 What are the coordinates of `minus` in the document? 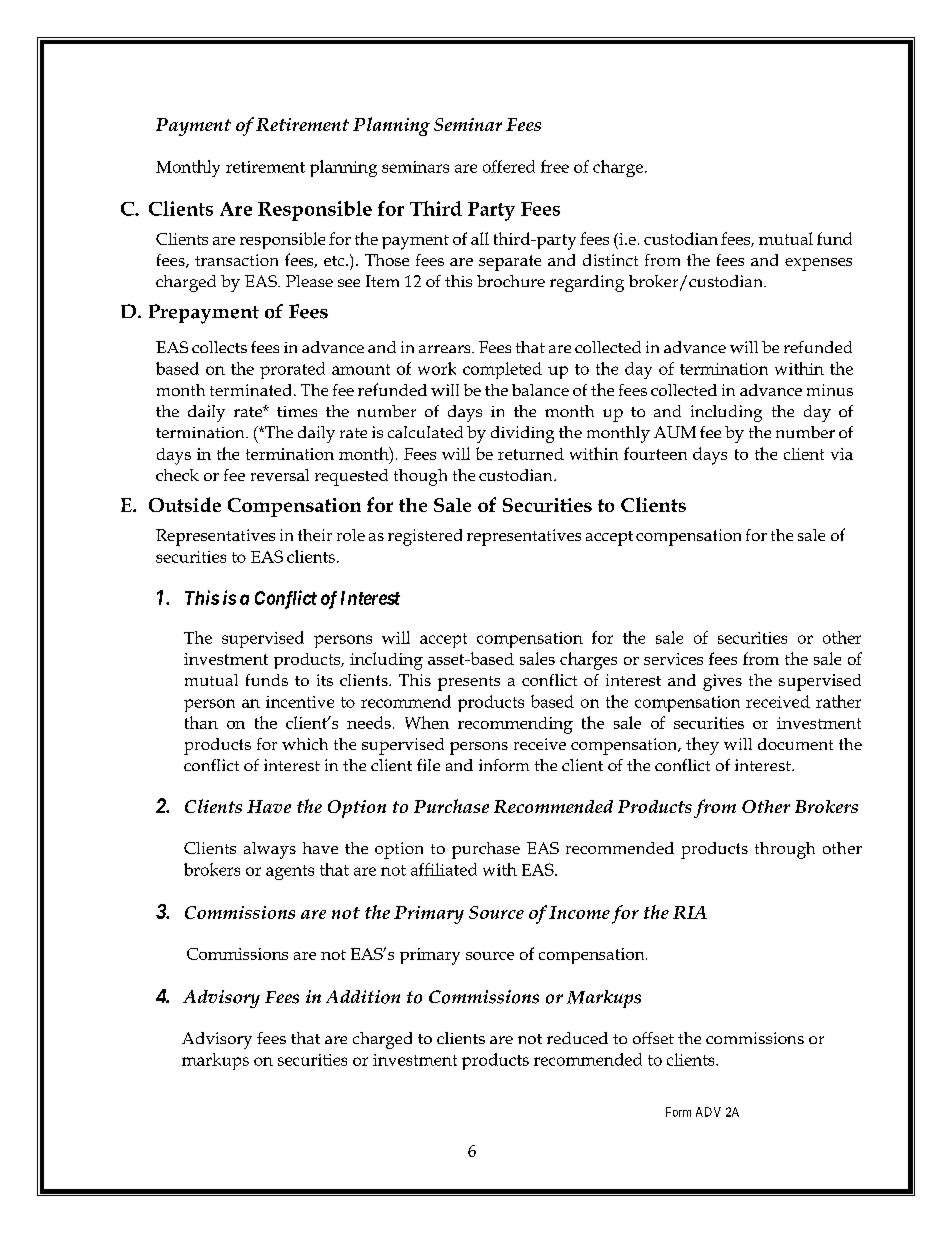 It's located at (830, 390).
